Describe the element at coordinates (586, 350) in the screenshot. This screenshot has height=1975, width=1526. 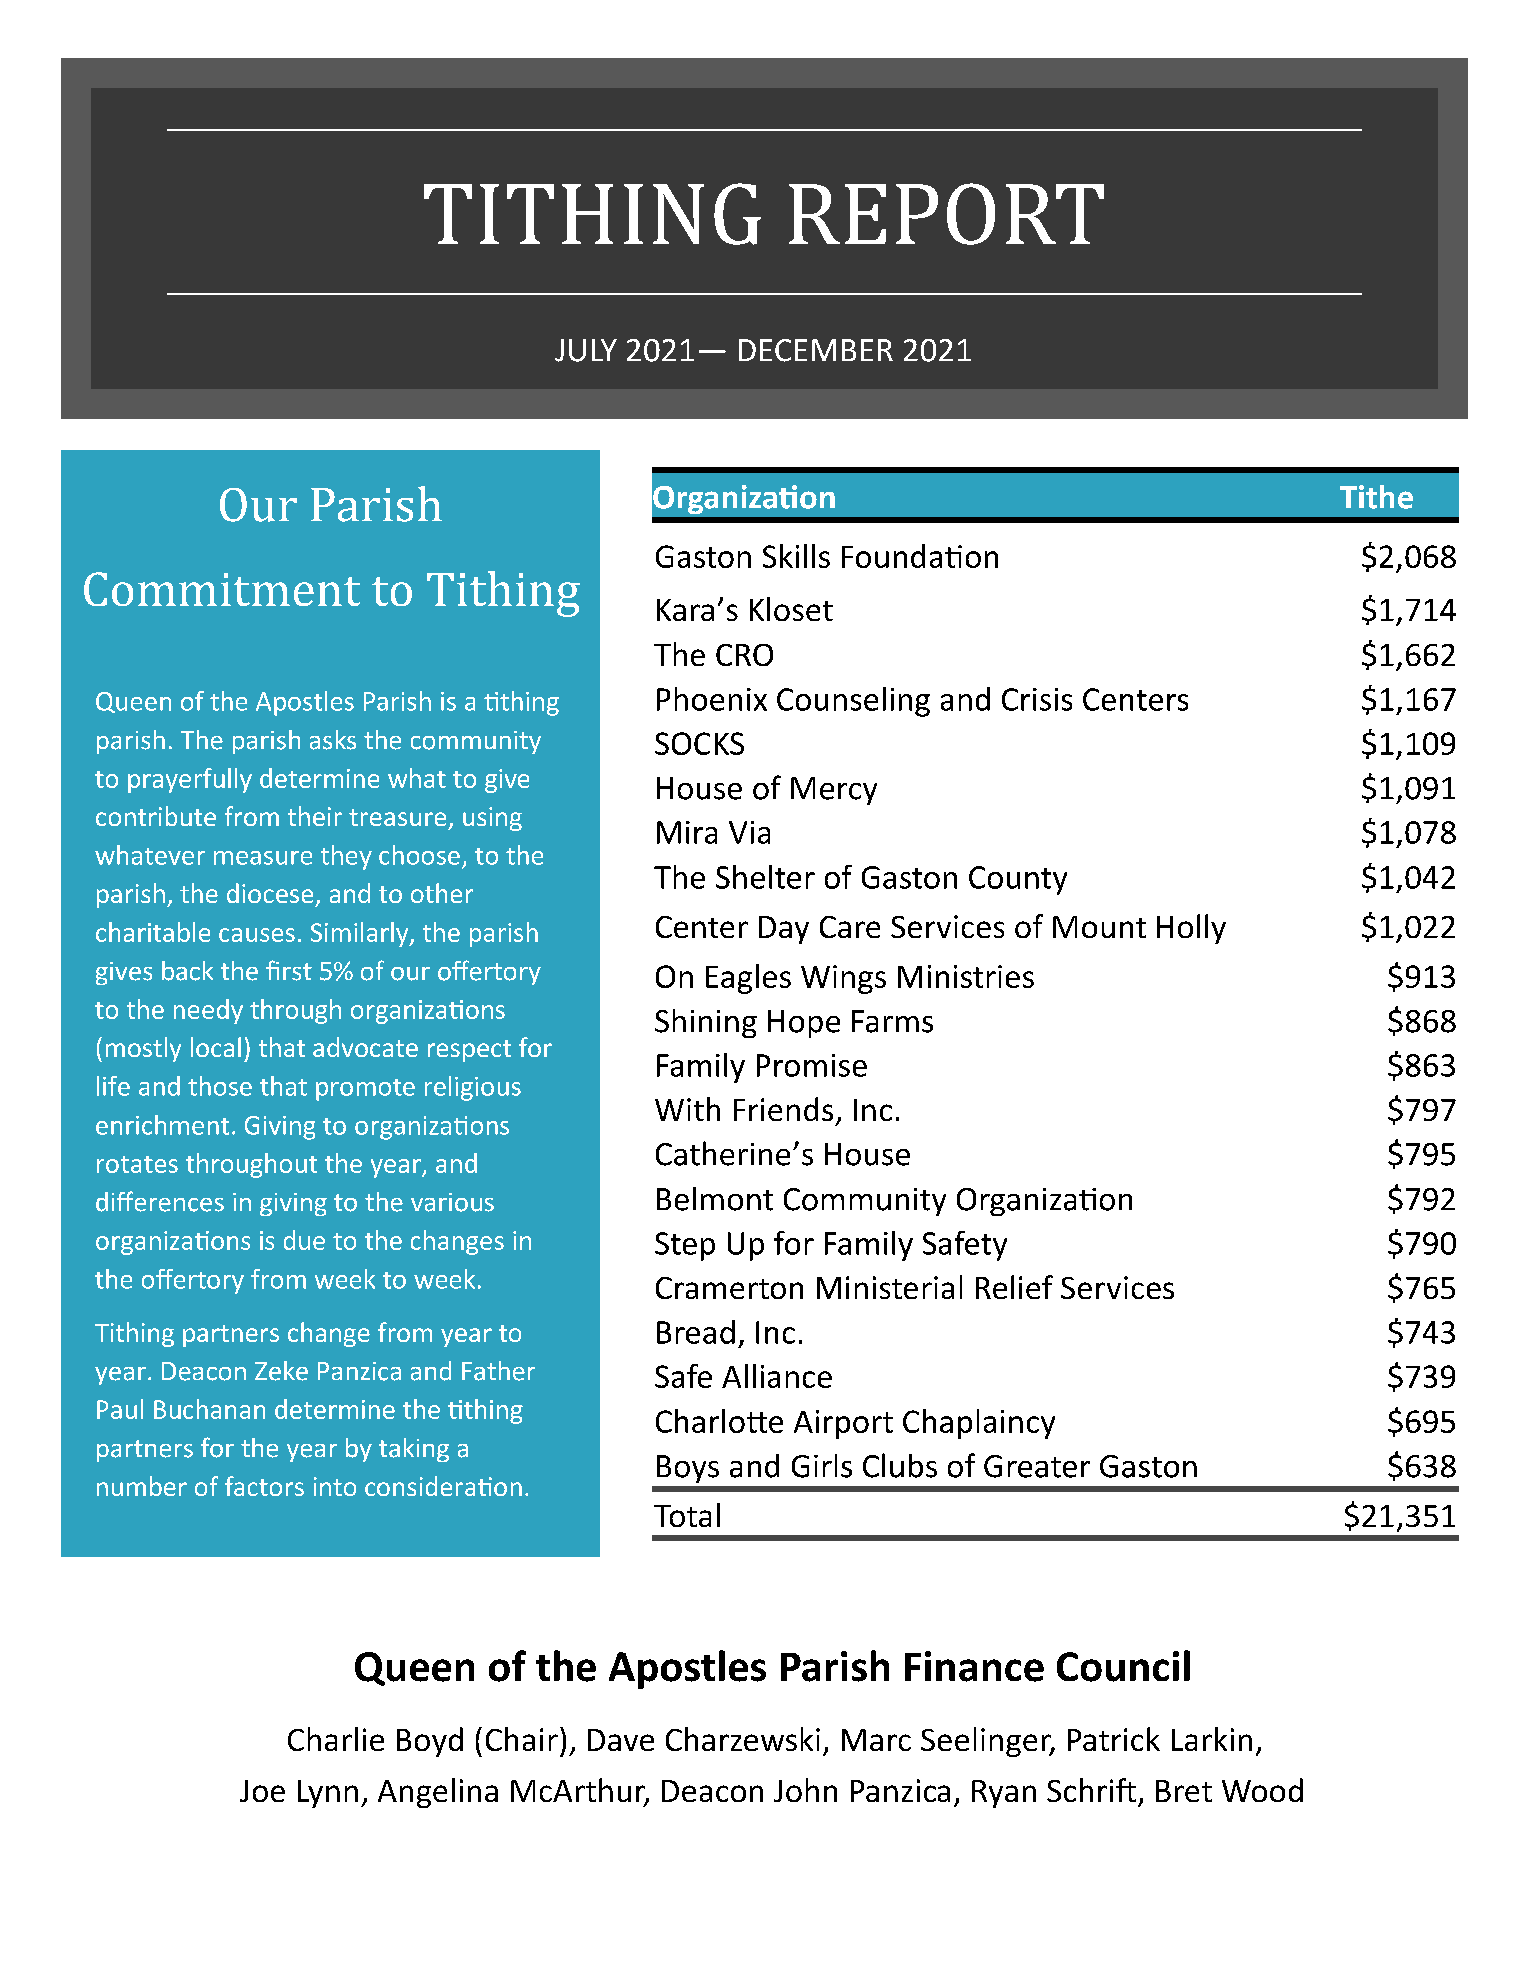
I see `JULY` at that location.
